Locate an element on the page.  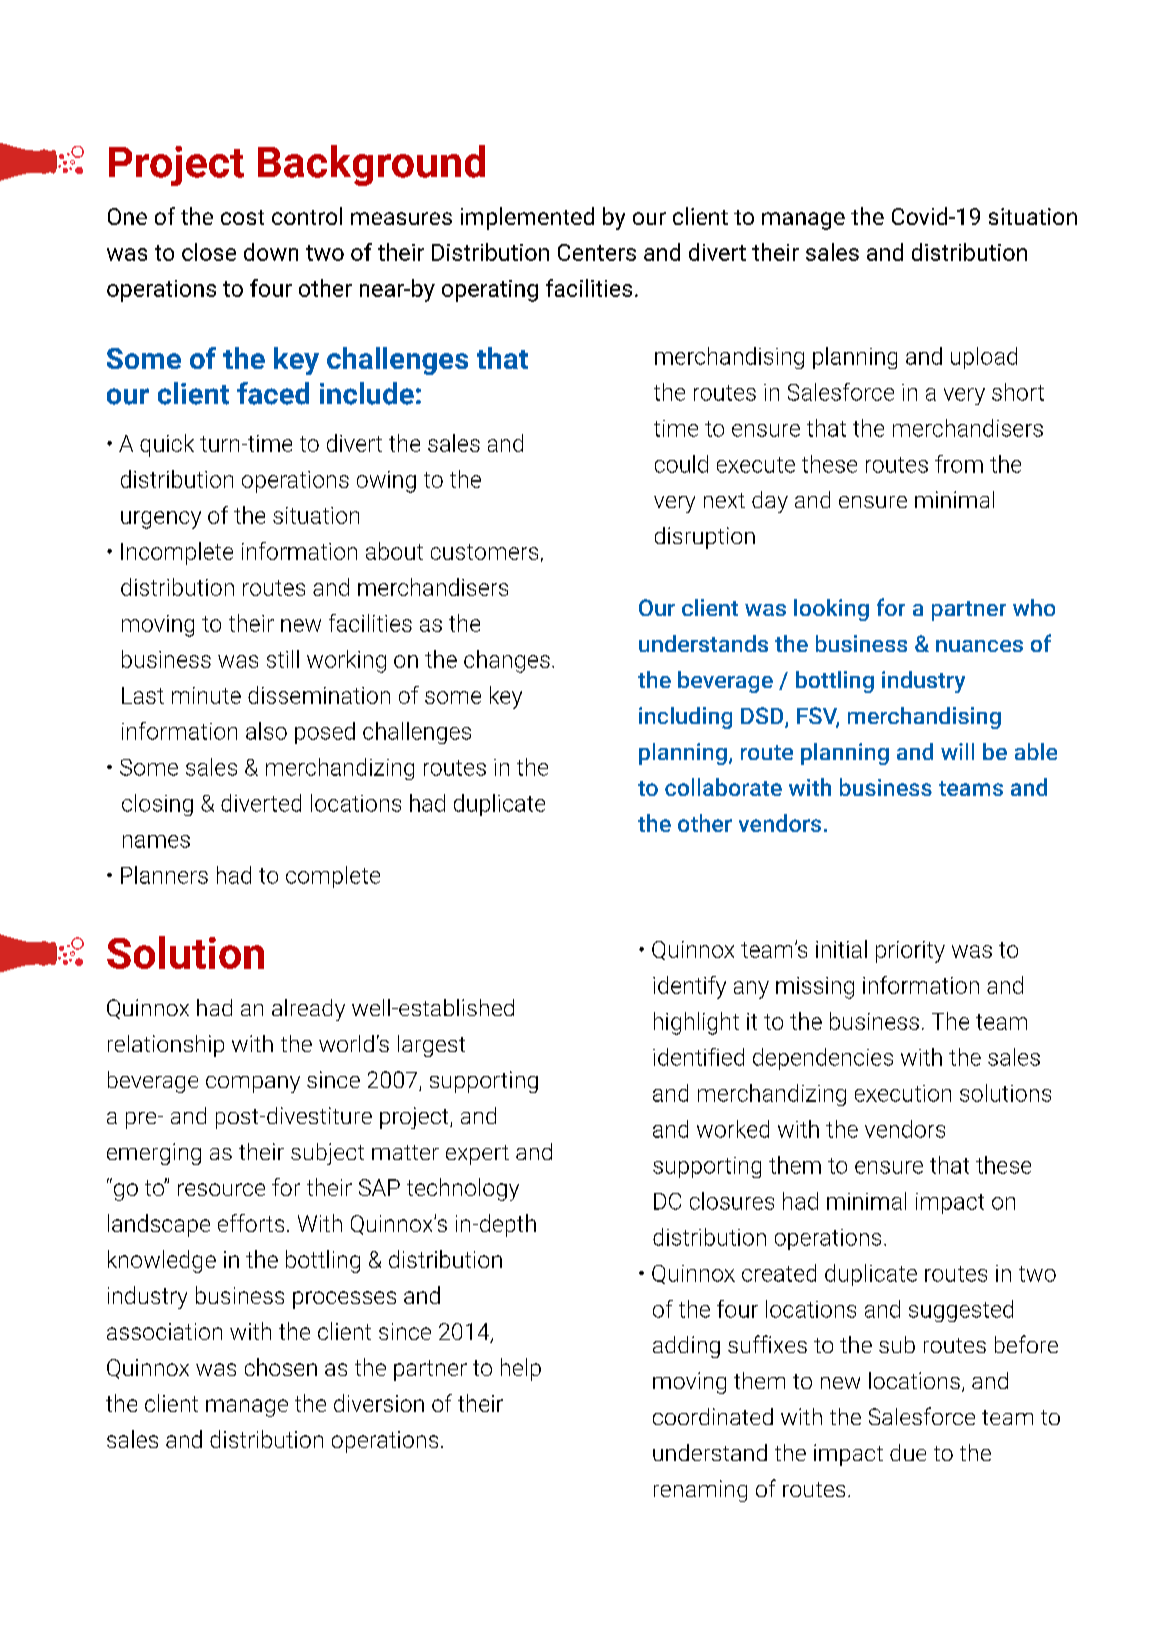
chosen is located at coordinates (281, 1367).
